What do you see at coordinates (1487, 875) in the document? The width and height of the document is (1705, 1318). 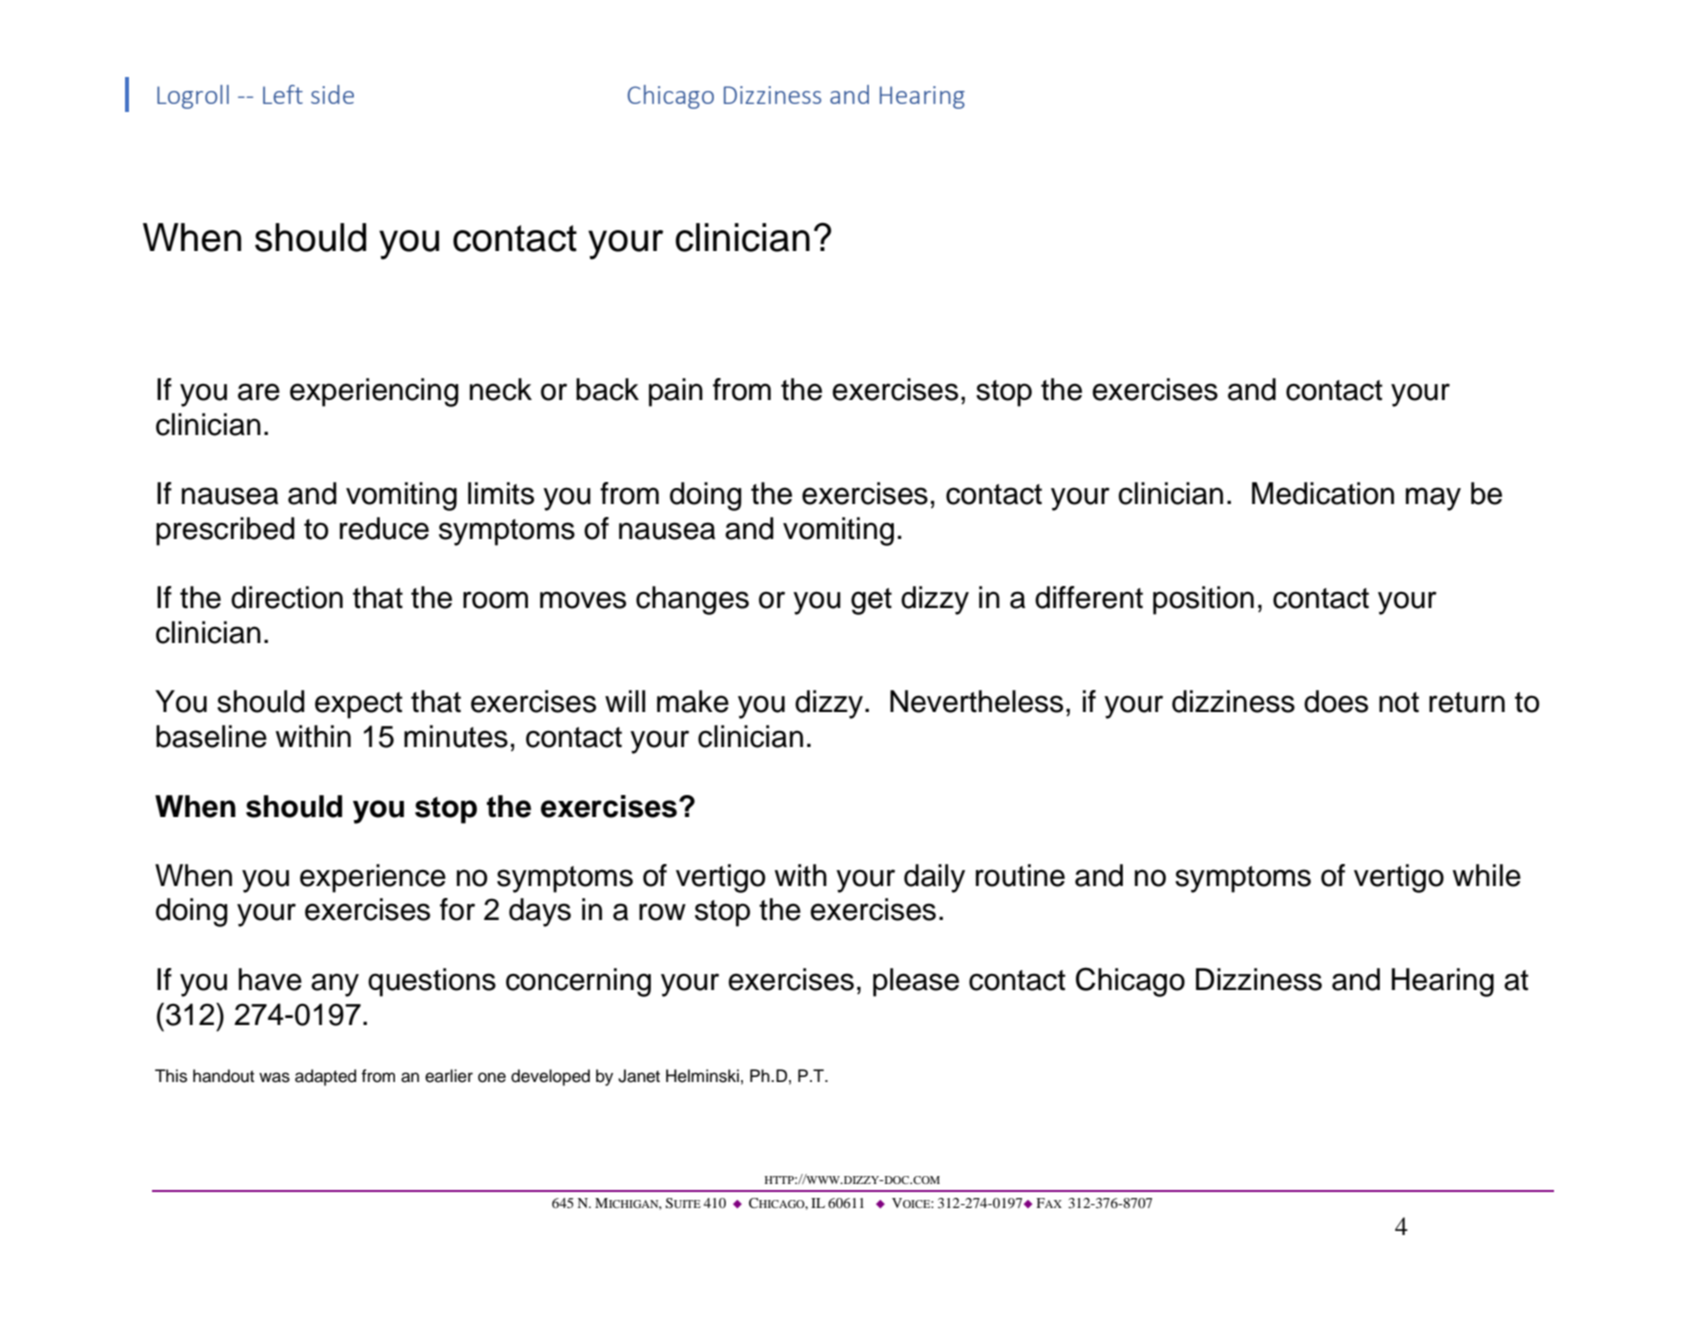 I see `while` at bounding box center [1487, 875].
